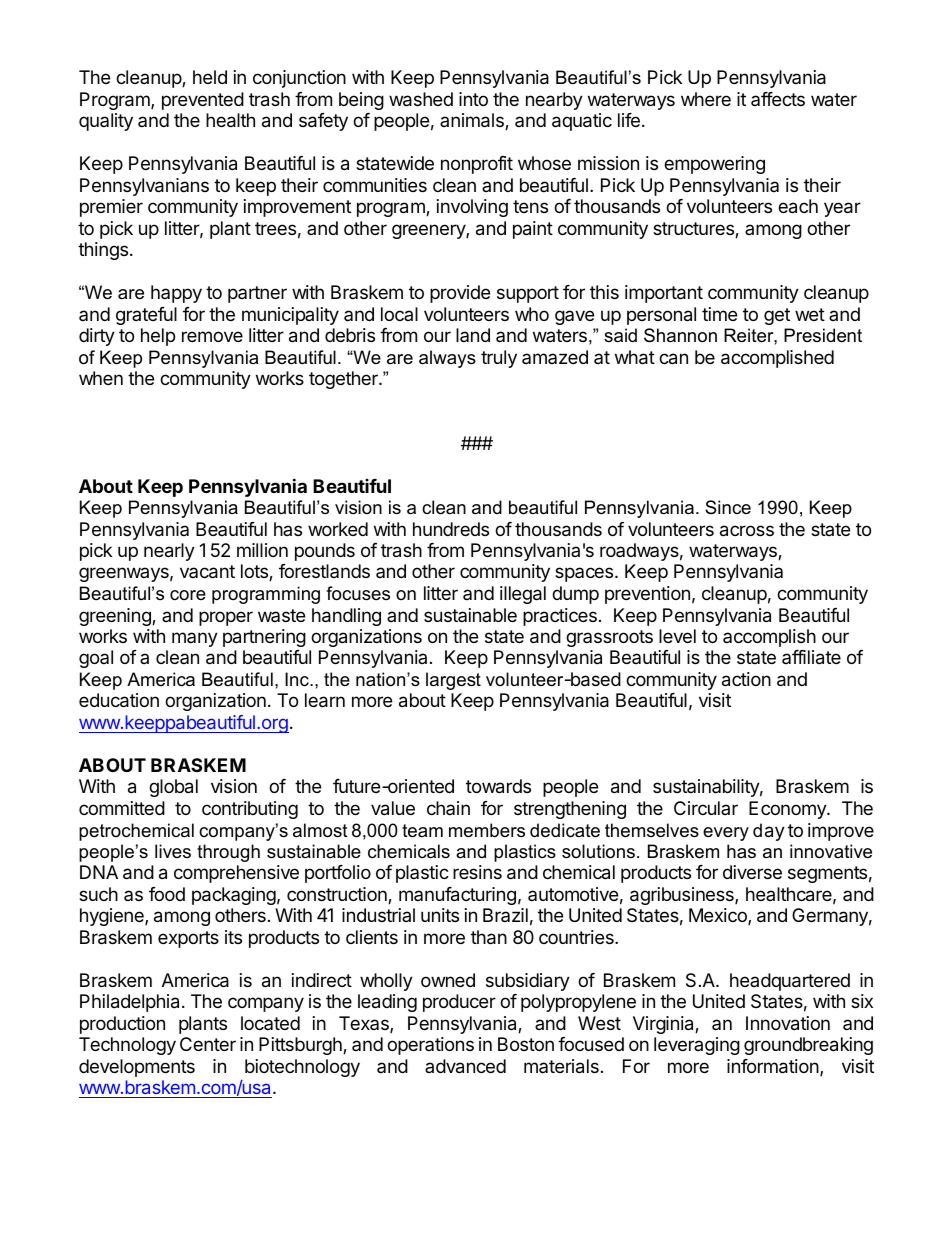  What do you see at coordinates (523, 595) in the image?
I see `illegal` at bounding box center [523, 595].
